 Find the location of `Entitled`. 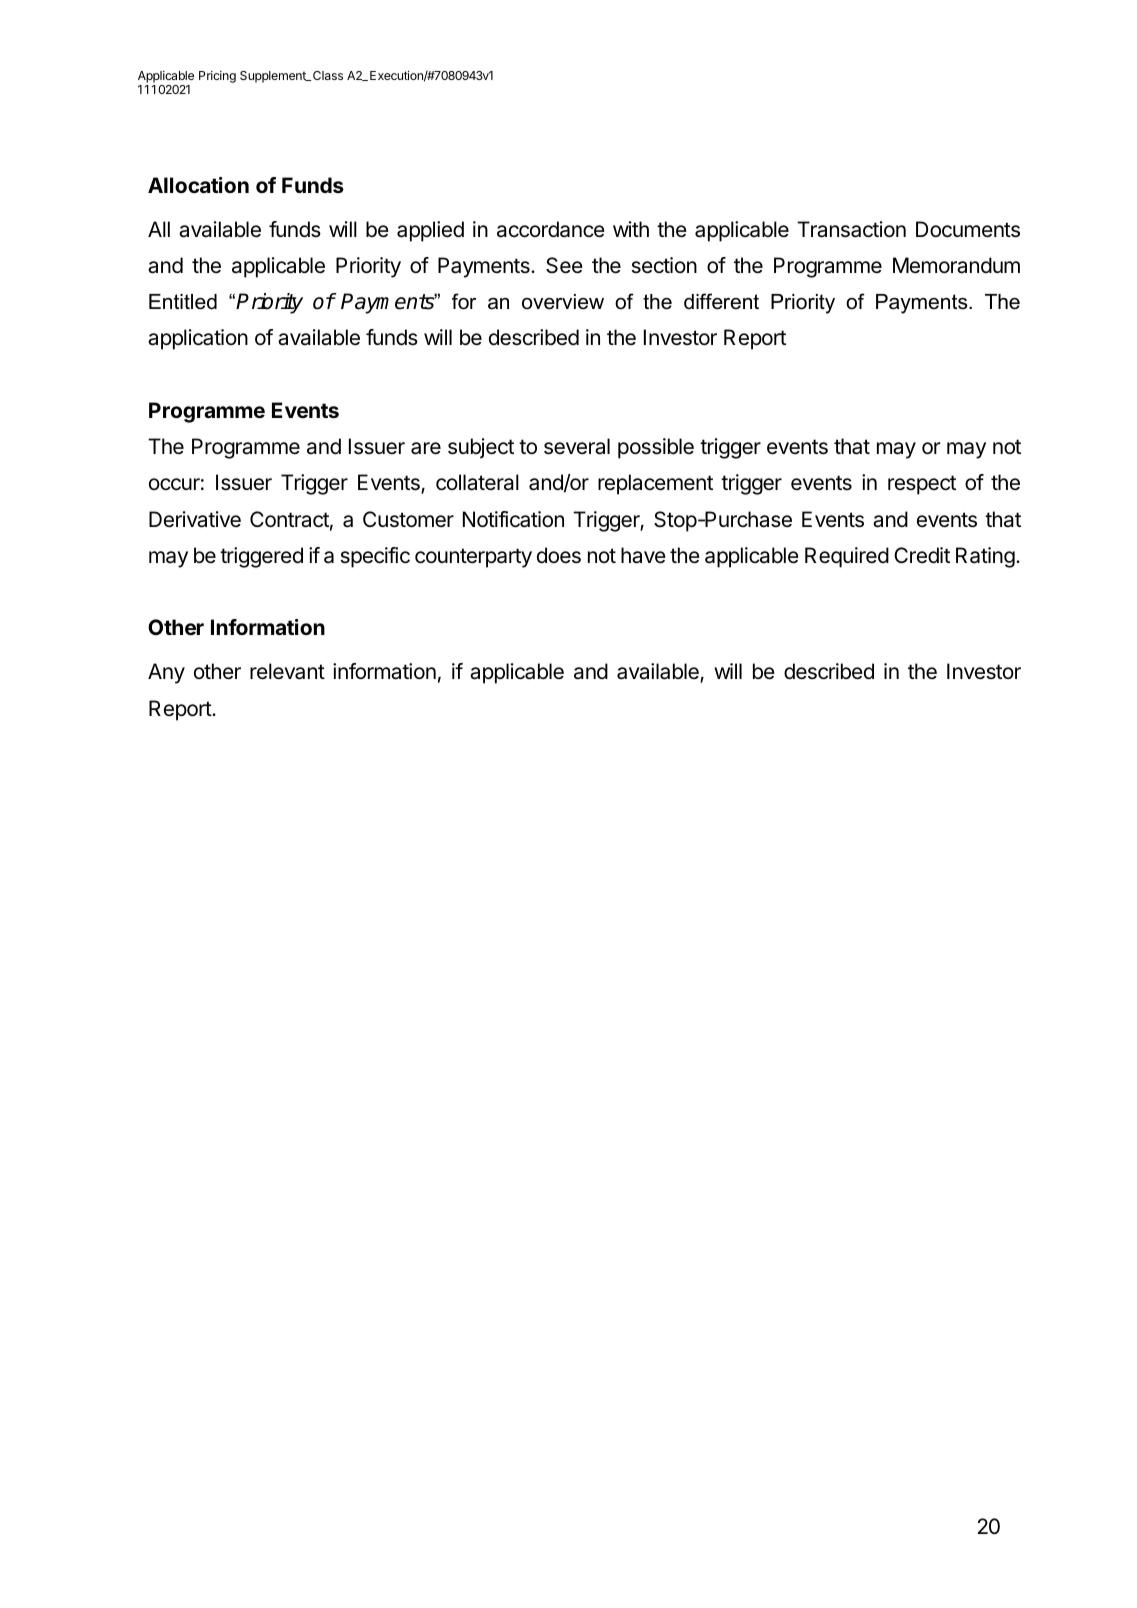

Entitled is located at coordinates (183, 302).
